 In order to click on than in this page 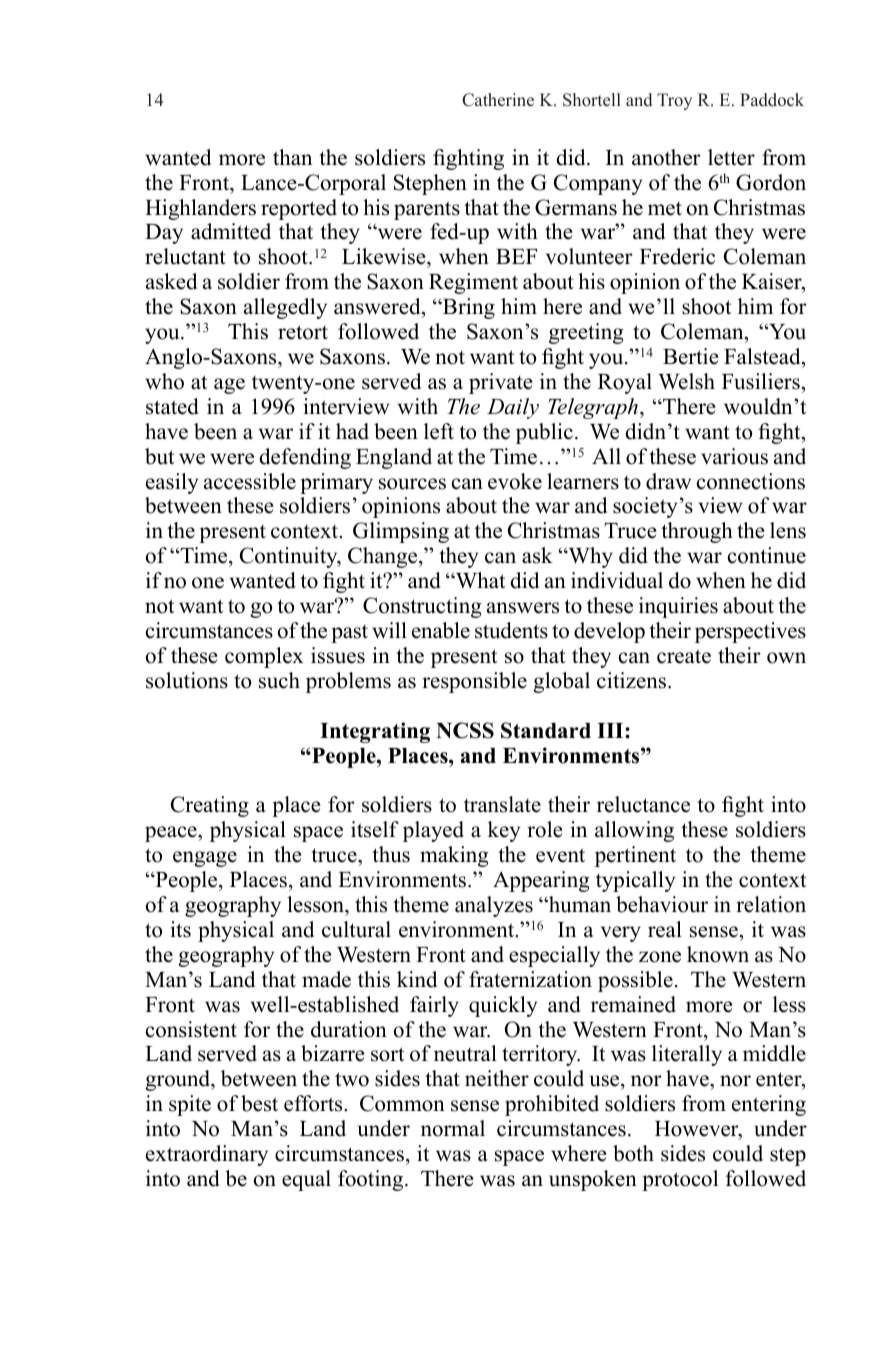, I will do `click(292, 157)`.
